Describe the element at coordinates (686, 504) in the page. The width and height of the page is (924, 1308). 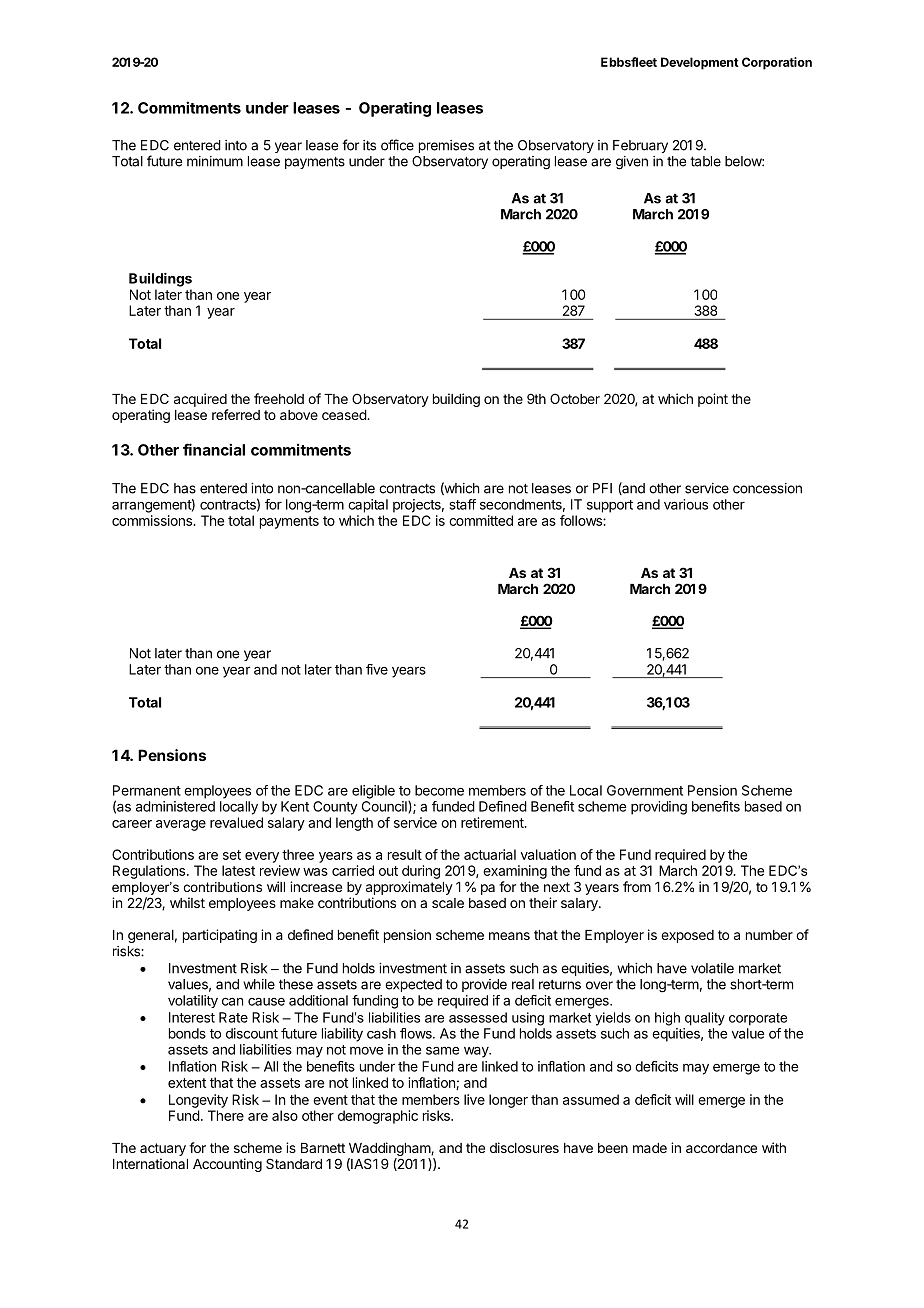
I see `various` at that location.
